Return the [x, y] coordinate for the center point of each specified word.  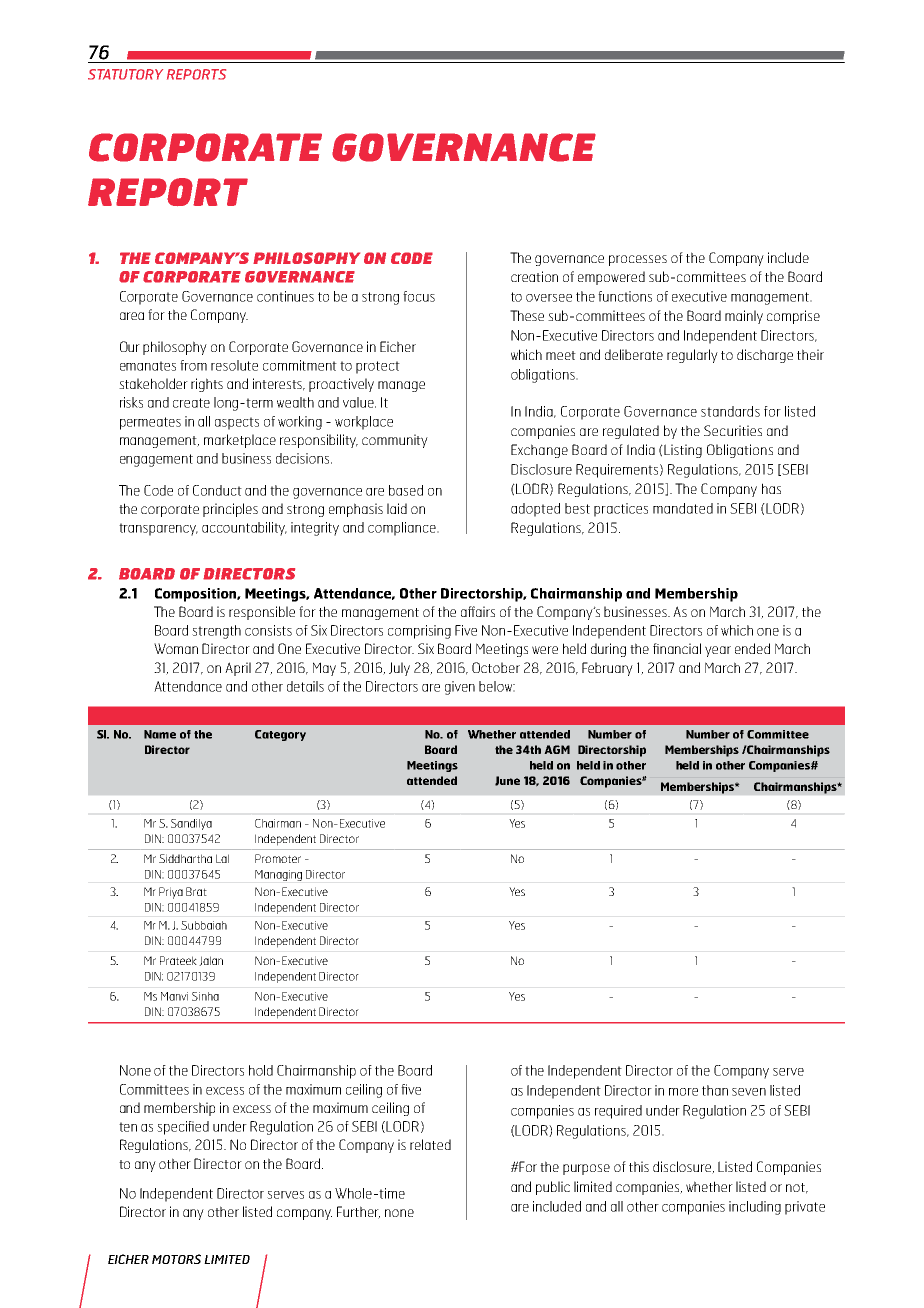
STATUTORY [125, 74]
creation [534, 276]
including [755, 1208]
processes [638, 260]
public [553, 1188]
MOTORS [176, 1259]
